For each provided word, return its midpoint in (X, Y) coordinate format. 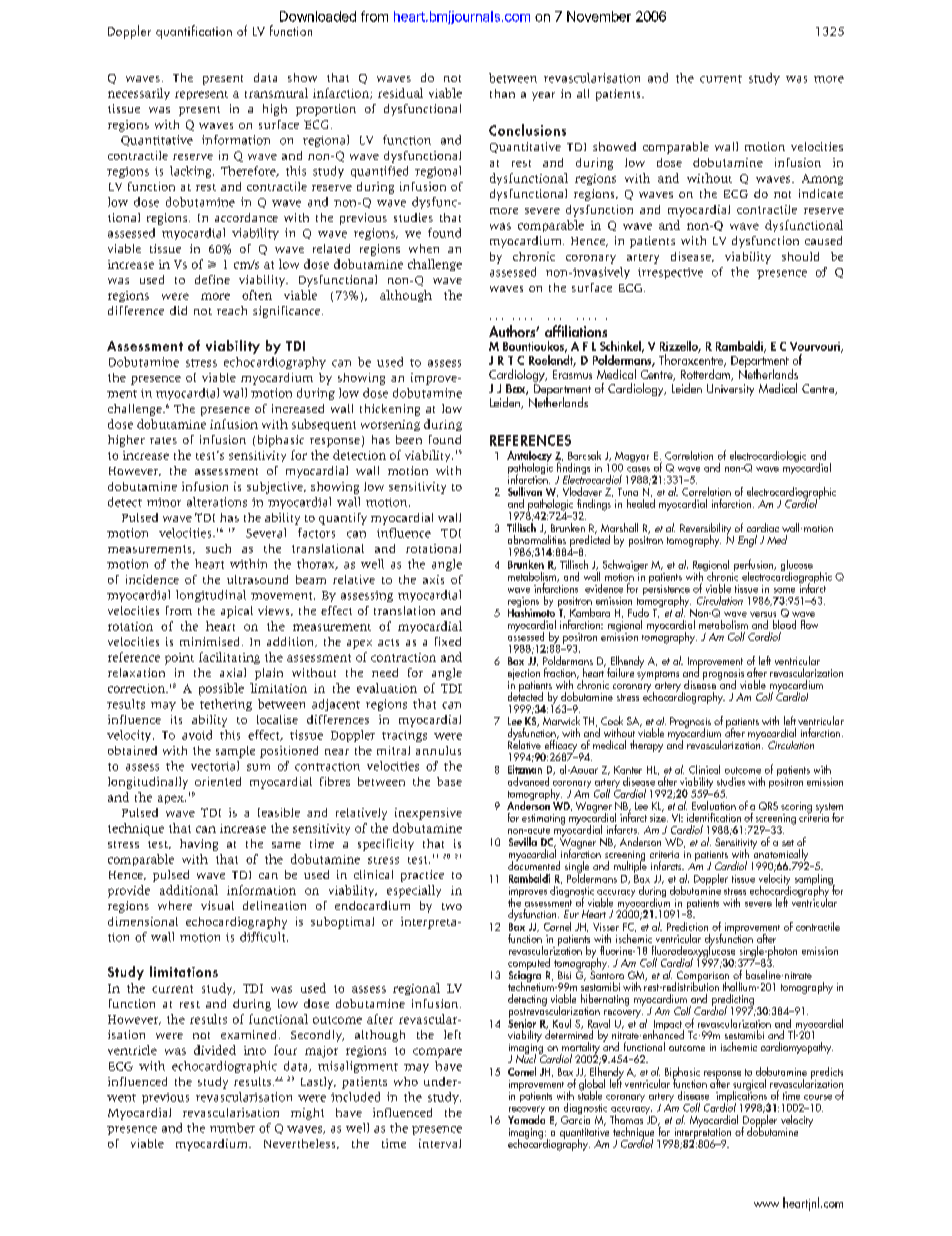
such (218, 548)
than (502, 93)
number (232, 1128)
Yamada (526, 1118)
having (199, 845)
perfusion (754, 566)
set (788, 843)
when (424, 248)
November (599, 16)
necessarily (139, 94)
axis (433, 579)
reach (232, 310)
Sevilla (523, 841)
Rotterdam (706, 373)
